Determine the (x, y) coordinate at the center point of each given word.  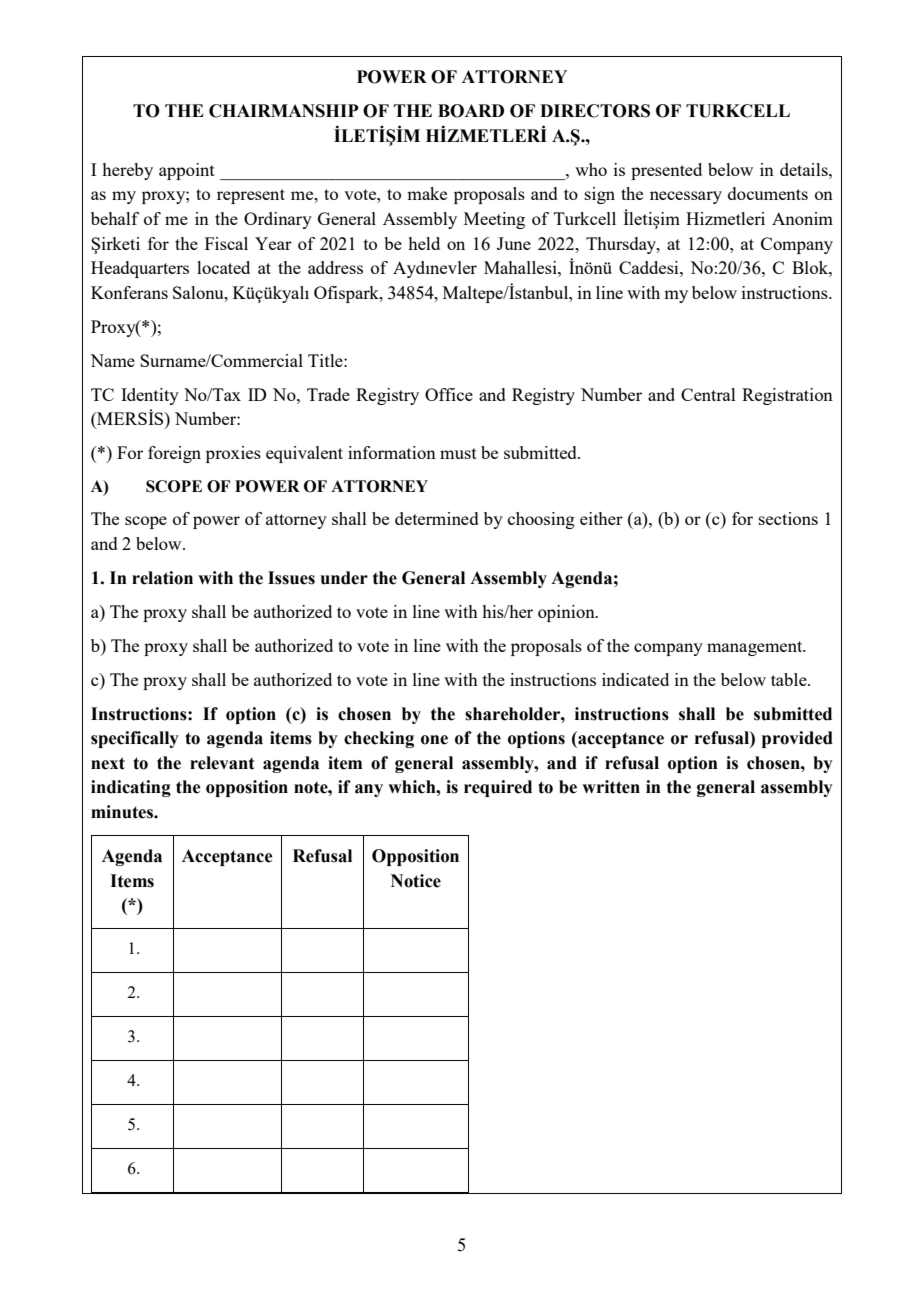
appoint (187, 171)
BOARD (471, 111)
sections (788, 518)
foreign (174, 454)
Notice (416, 881)
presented (666, 171)
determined (437, 518)
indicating (131, 788)
